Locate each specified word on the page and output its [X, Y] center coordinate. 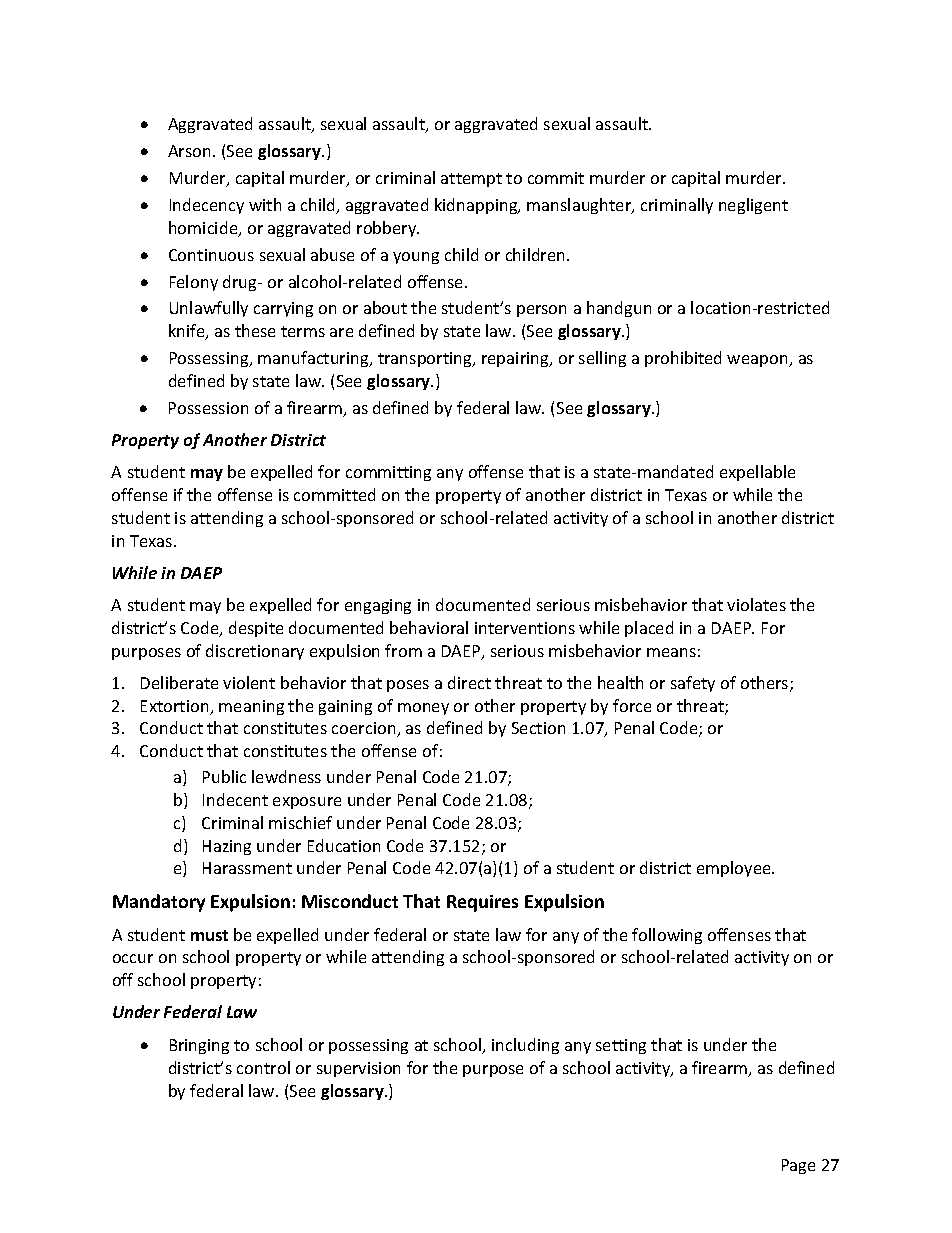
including [525, 1046]
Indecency [207, 206]
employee [735, 869]
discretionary [255, 652]
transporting [426, 359]
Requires [482, 903]
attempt [471, 180]
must [209, 935]
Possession [208, 408]
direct [469, 682]
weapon [758, 361]
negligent [753, 206]
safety [693, 684]
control [263, 1067]
